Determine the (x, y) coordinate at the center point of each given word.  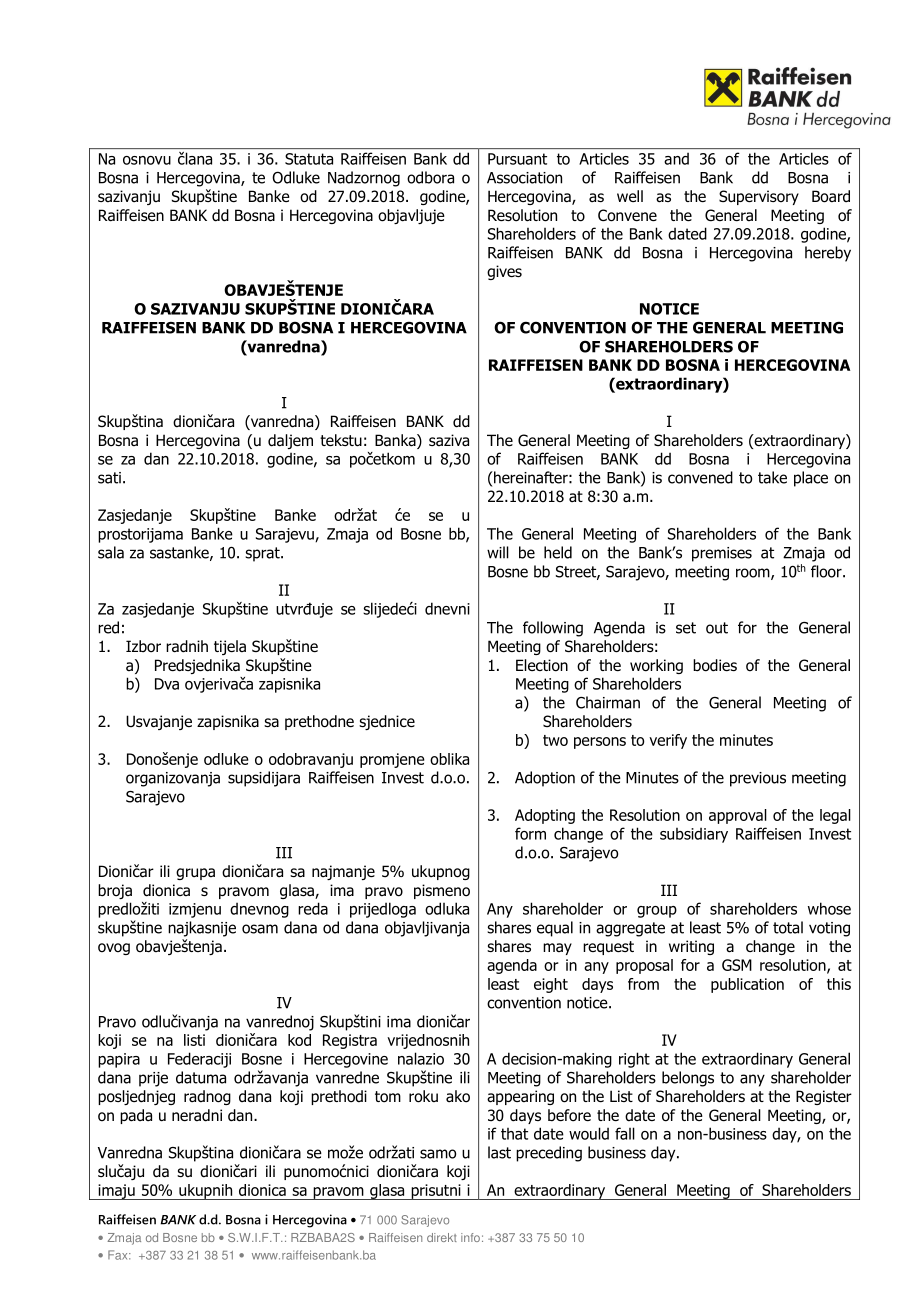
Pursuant (517, 159)
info (470, 1237)
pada (136, 1116)
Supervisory (759, 197)
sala (111, 552)
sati (109, 478)
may (557, 949)
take (772, 477)
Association (524, 178)
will (498, 552)
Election (542, 665)
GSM (737, 965)
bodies (715, 665)
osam (260, 929)
